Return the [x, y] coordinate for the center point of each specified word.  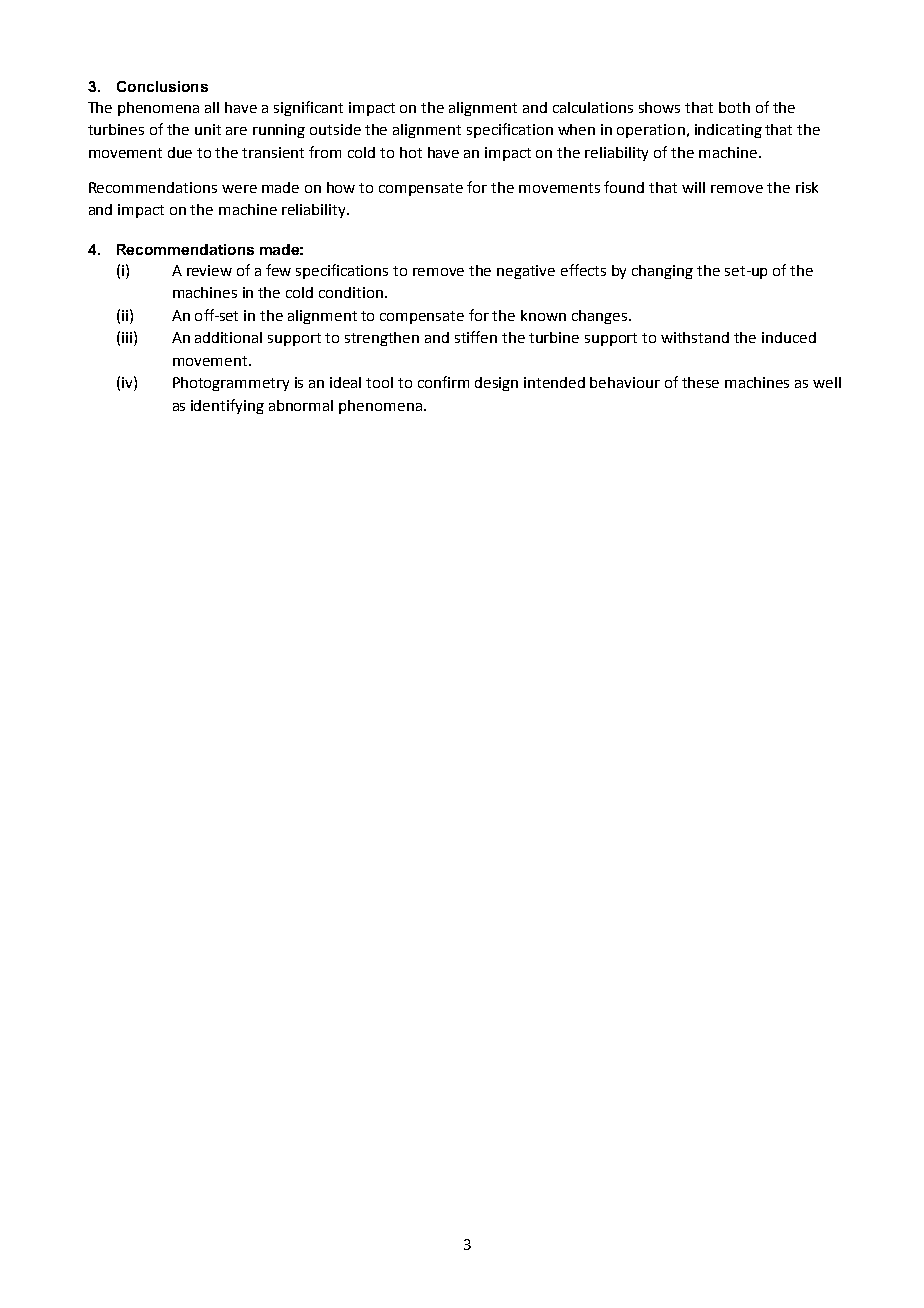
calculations [593, 107]
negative [526, 272]
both [734, 107]
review [209, 270]
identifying [227, 406]
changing [662, 272]
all [212, 107]
